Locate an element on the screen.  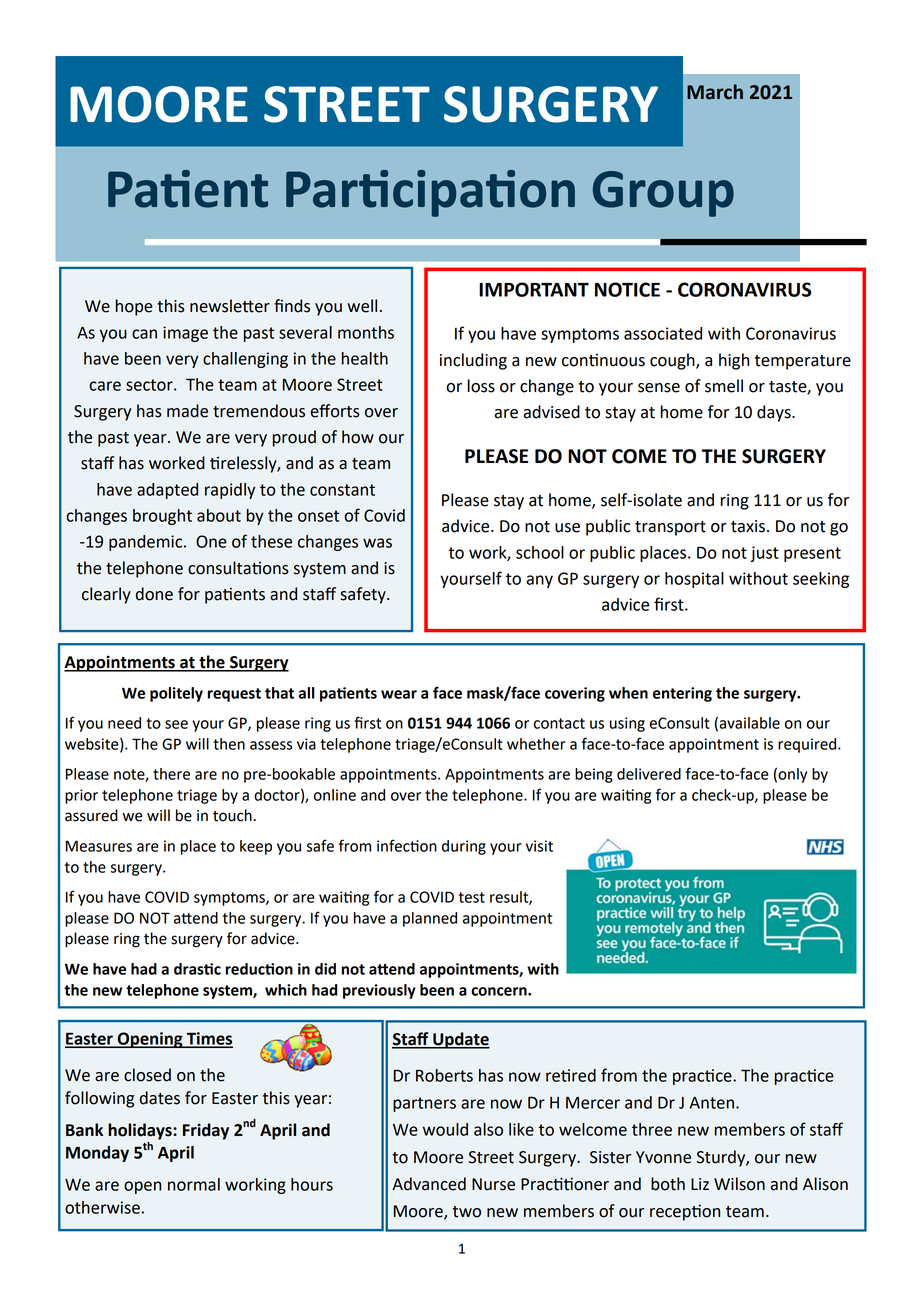
hospital is located at coordinates (694, 580).
